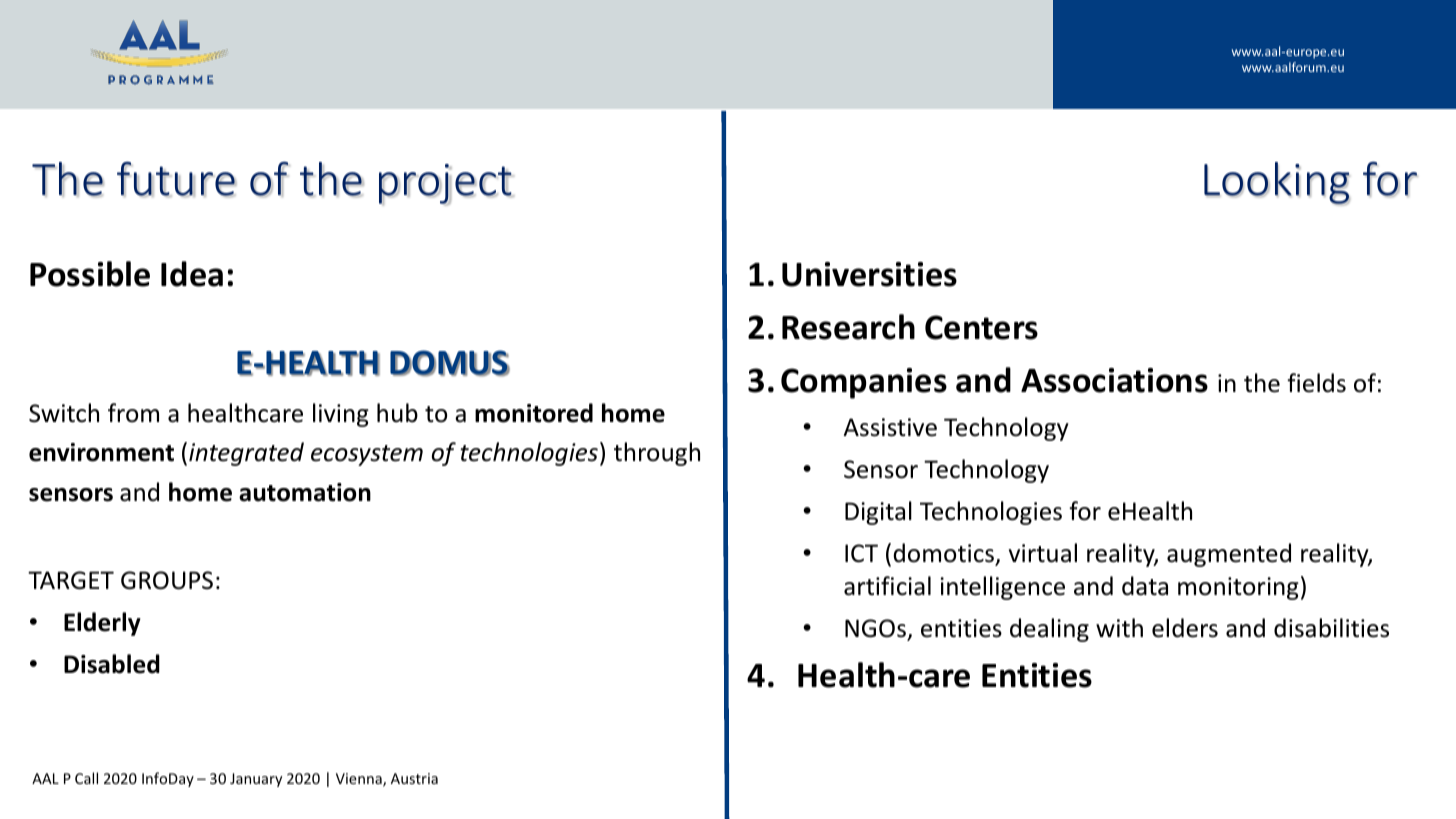 Image resolution: width=1456 pixels, height=819 pixels. What do you see at coordinates (414, 778) in the screenshot?
I see `Austria` at bounding box center [414, 778].
